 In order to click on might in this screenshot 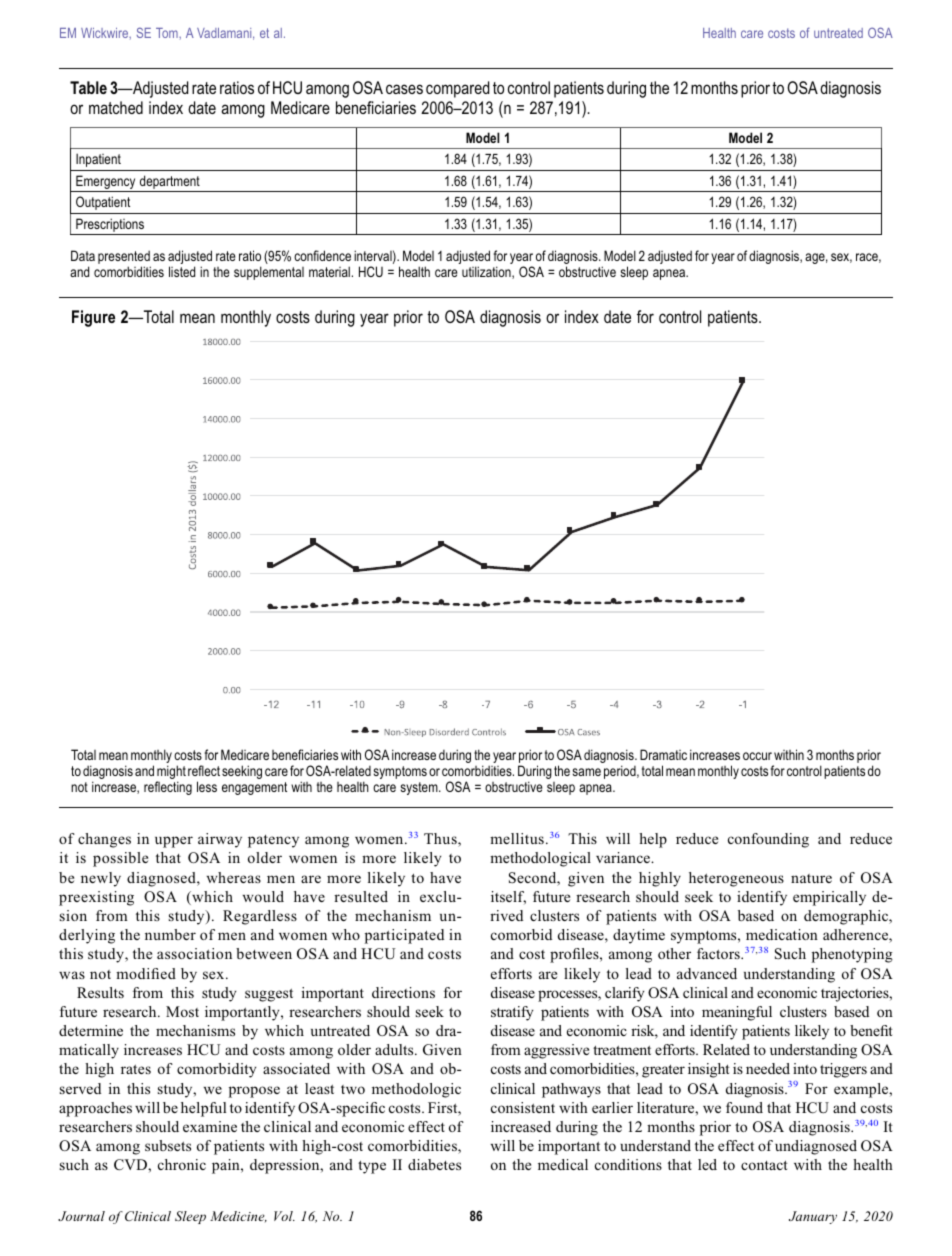, I will do `click(171, 773)`.
